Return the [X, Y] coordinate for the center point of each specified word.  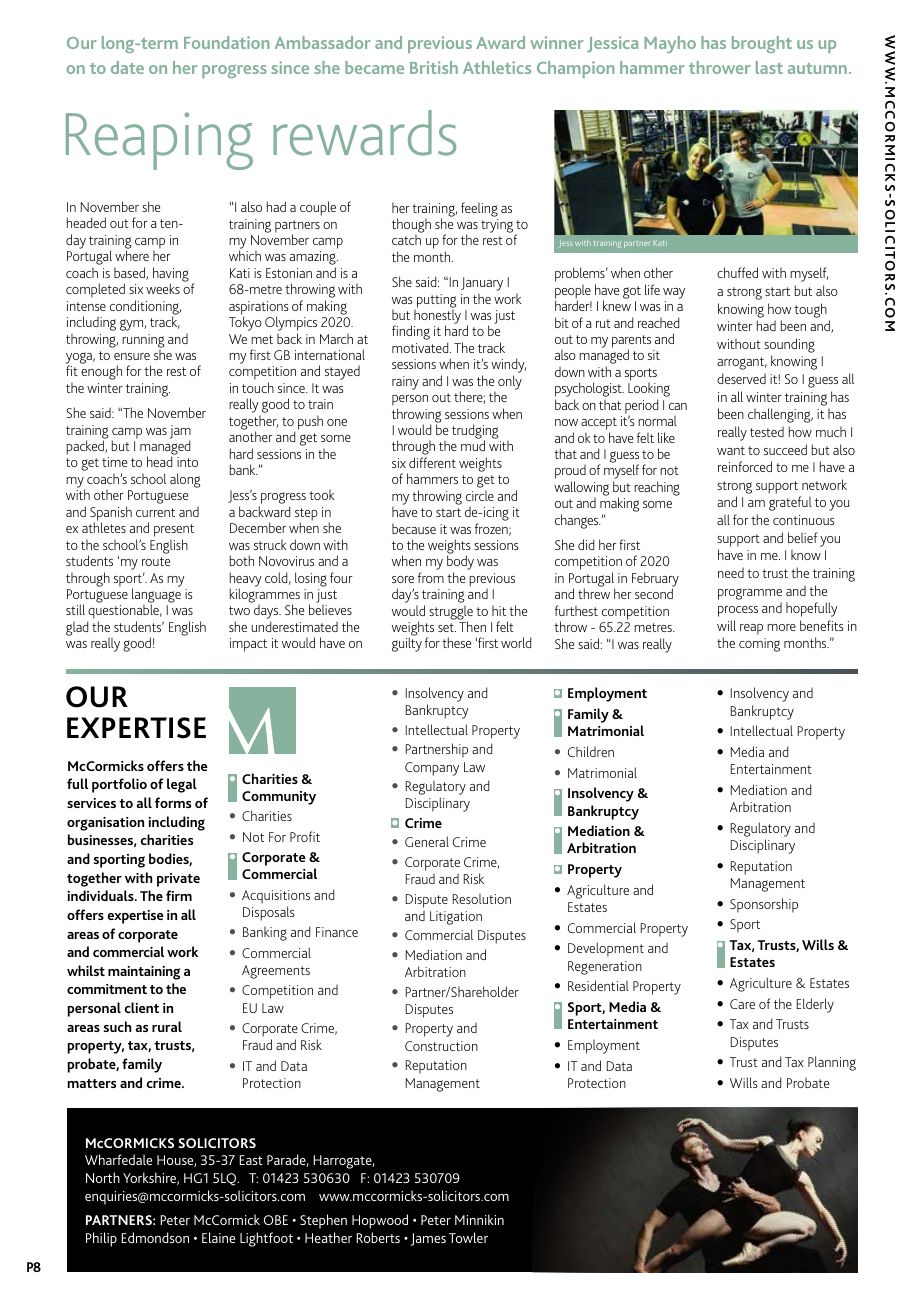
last [769, 67]
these [456, 642]
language [156, 596]
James [428, 1239]
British [434, 67]
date [127, 67]
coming [759, 645]
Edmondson [155, 1237]
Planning [832, 1063]
